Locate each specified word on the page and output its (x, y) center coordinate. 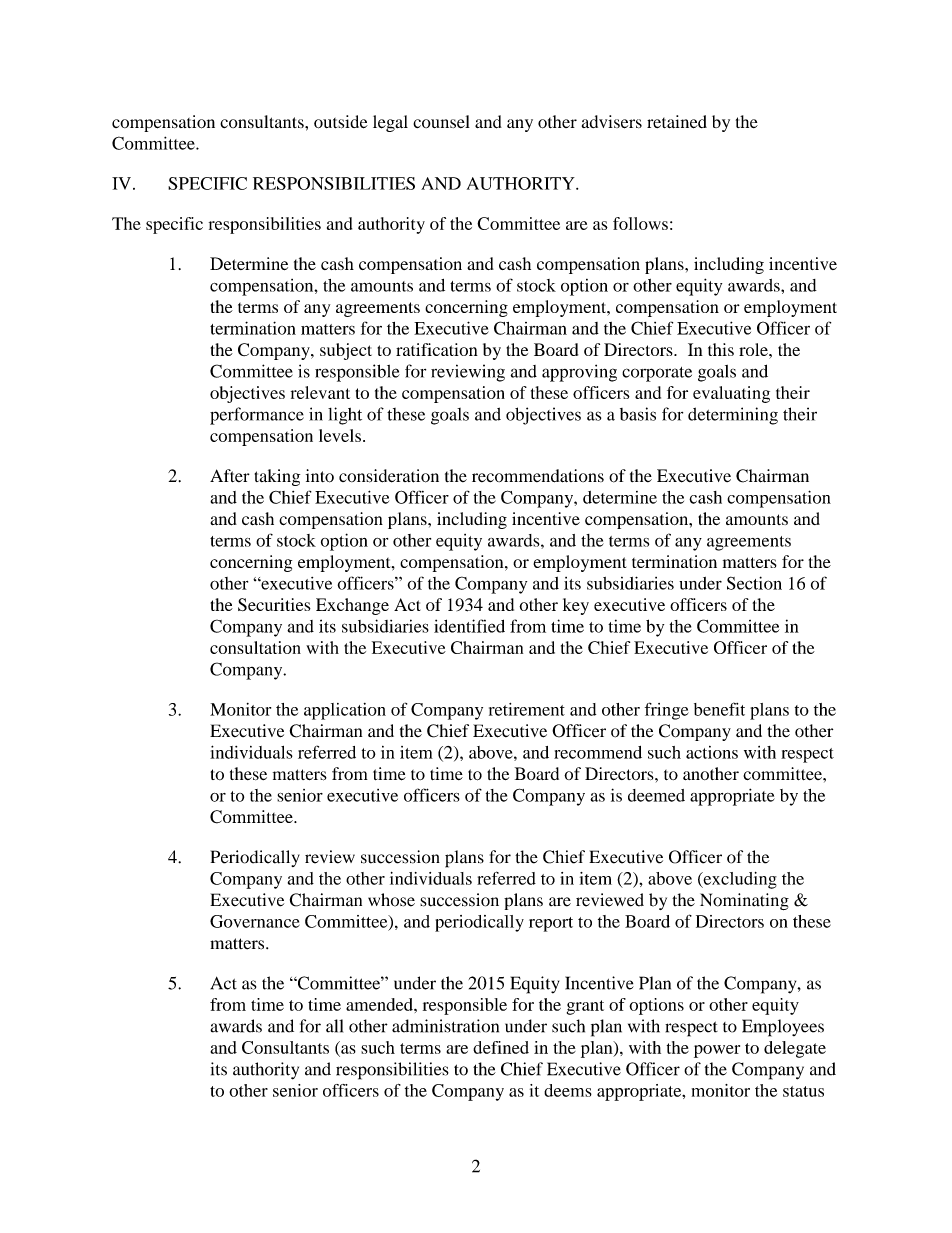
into (320, 476)
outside (341, 122)
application (345, 711)
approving (579, 373)
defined (501, 1047)
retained (677, 122)
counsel (441, 121)
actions (712, 752)
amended (380, 1004)
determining (733, 416)
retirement (527, 709)
